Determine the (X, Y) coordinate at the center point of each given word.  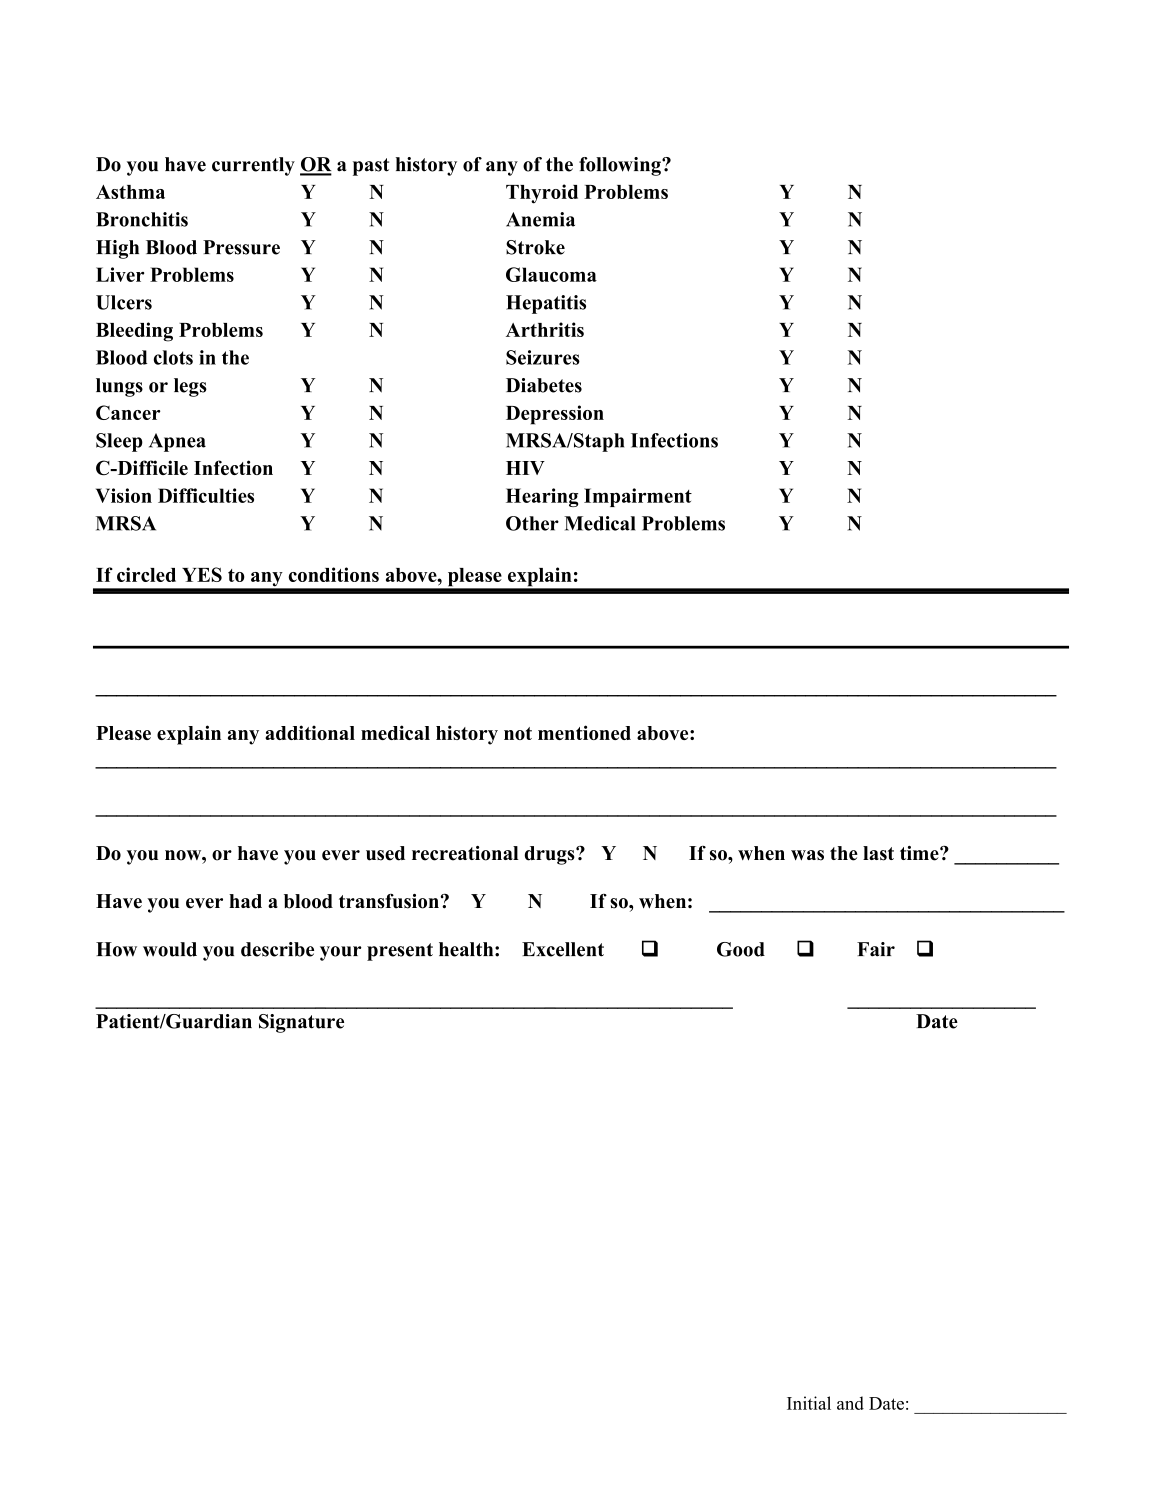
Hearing (542, 497)
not (518, 733)
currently (253, 166)
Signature (301, 1023)
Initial (809, 1403)
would (170, 949)
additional (310, 732)
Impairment (638, 497)
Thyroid (542, 194)
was (807, 855)
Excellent (563, 949)
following (621, 166)
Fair (876, 949)
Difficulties (206, 495)
